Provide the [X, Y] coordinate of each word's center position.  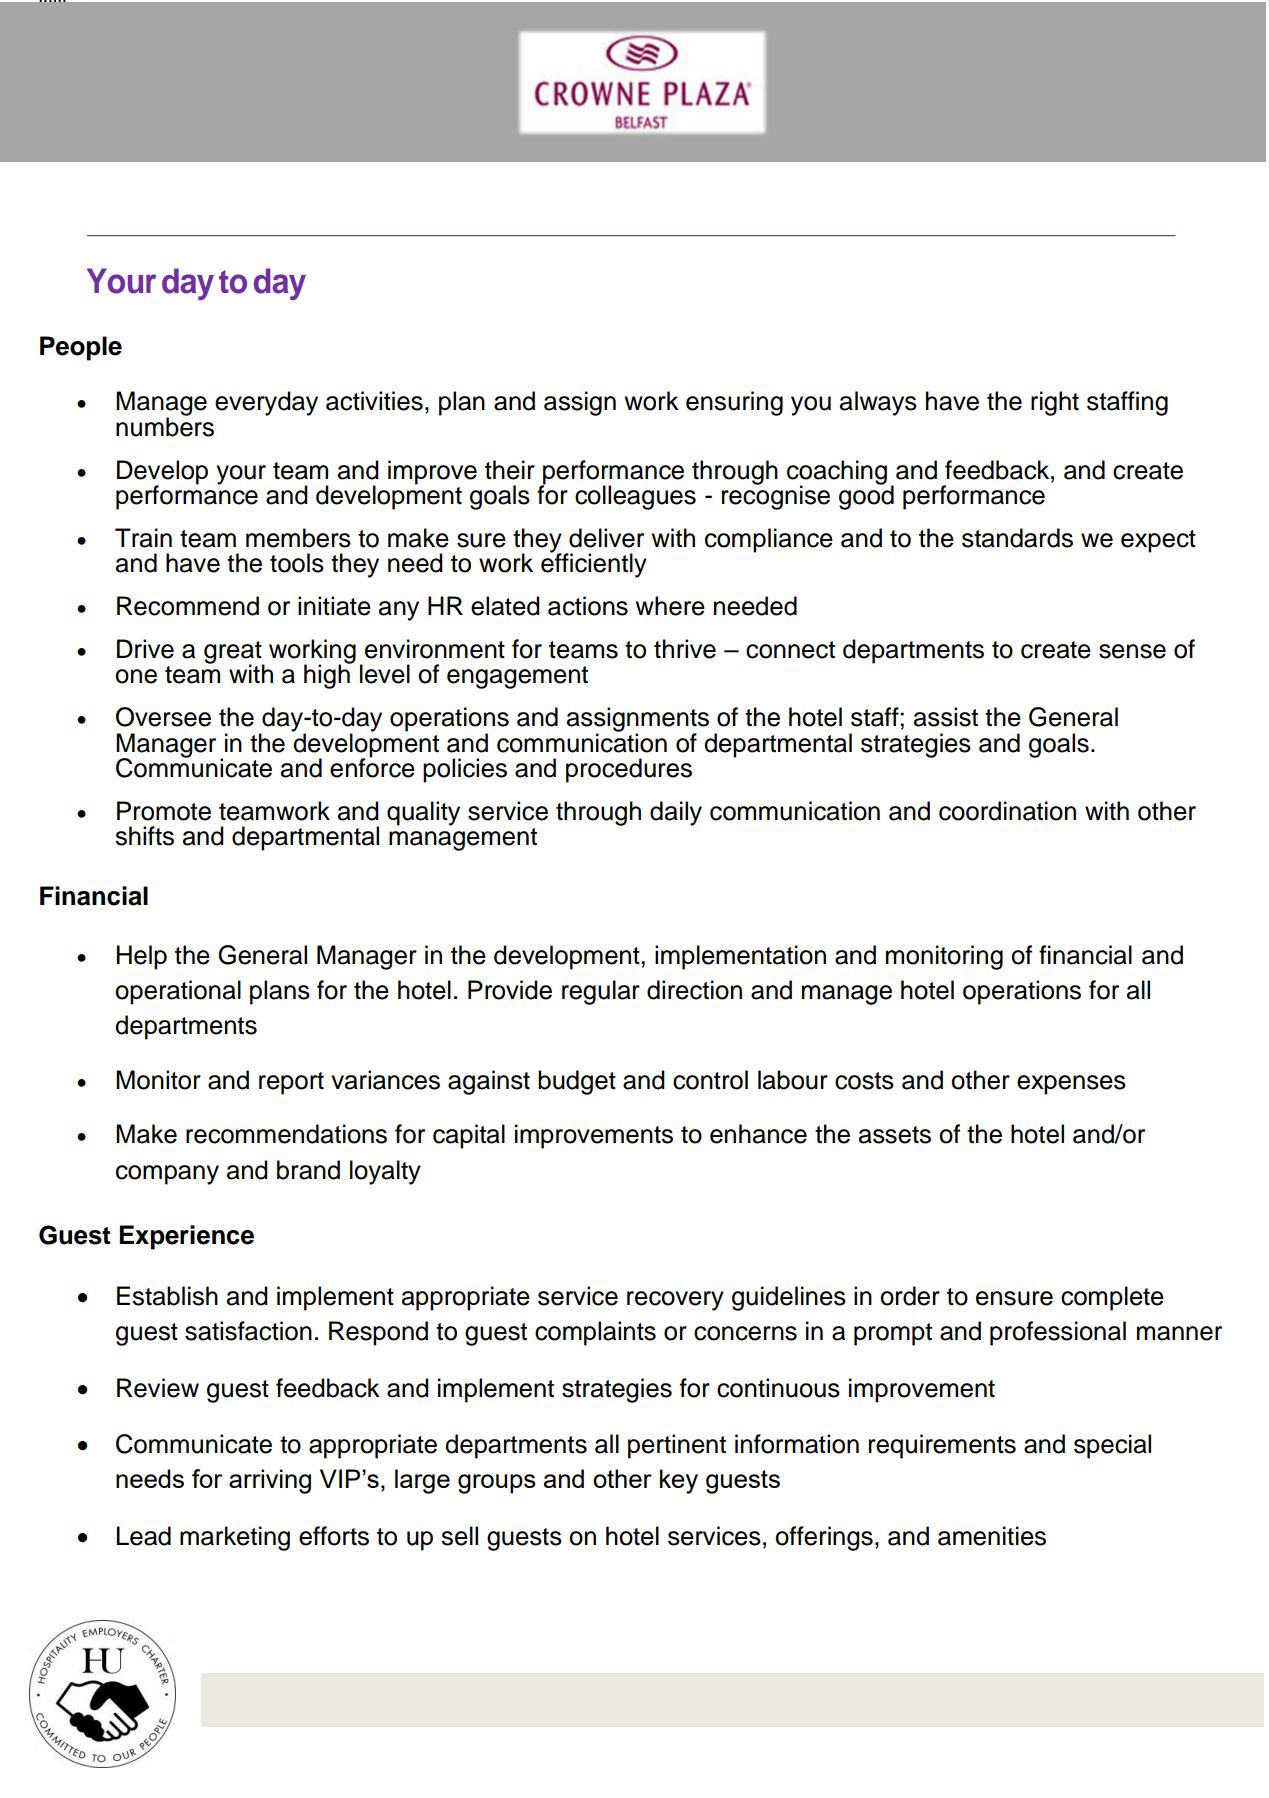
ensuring [734, 403]
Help [142, 957]
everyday [266, 403]
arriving [270, 1481]
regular [601, 992]
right [1055, 403]
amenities [992, 1536]
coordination [1007, 811]
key [679, 1481]
